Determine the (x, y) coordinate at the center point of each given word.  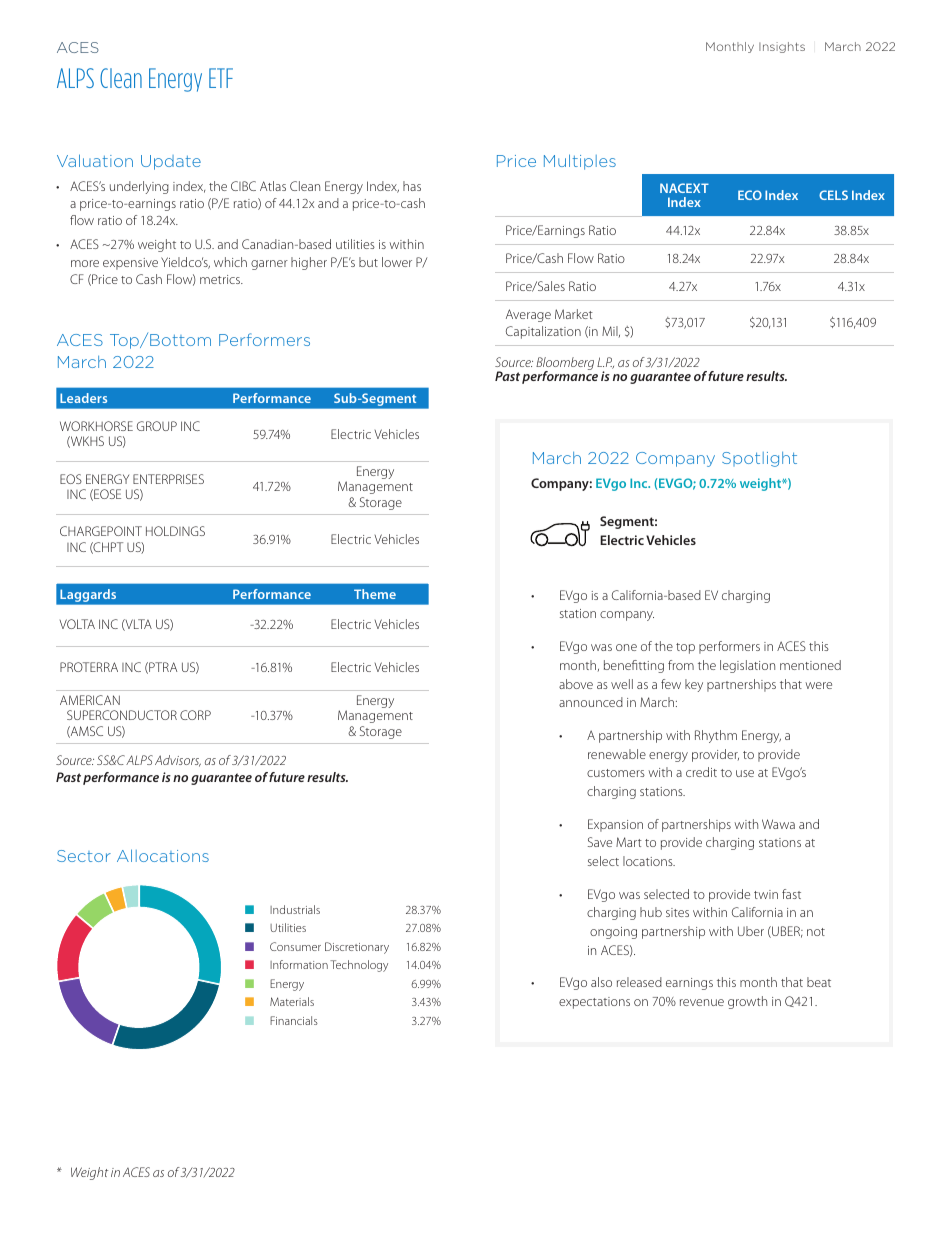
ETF (221, 78)
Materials (292, 1001)
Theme (375, 594)
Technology (359, 966)
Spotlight (759, 459)
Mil (611, 331)
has (412, 186)
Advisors (178, 761)
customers (616, 773)
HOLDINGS (175, 531)
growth (747, 1002)
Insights (782, 47)
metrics (221, 279)
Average (528, 315)
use (745, 773)
